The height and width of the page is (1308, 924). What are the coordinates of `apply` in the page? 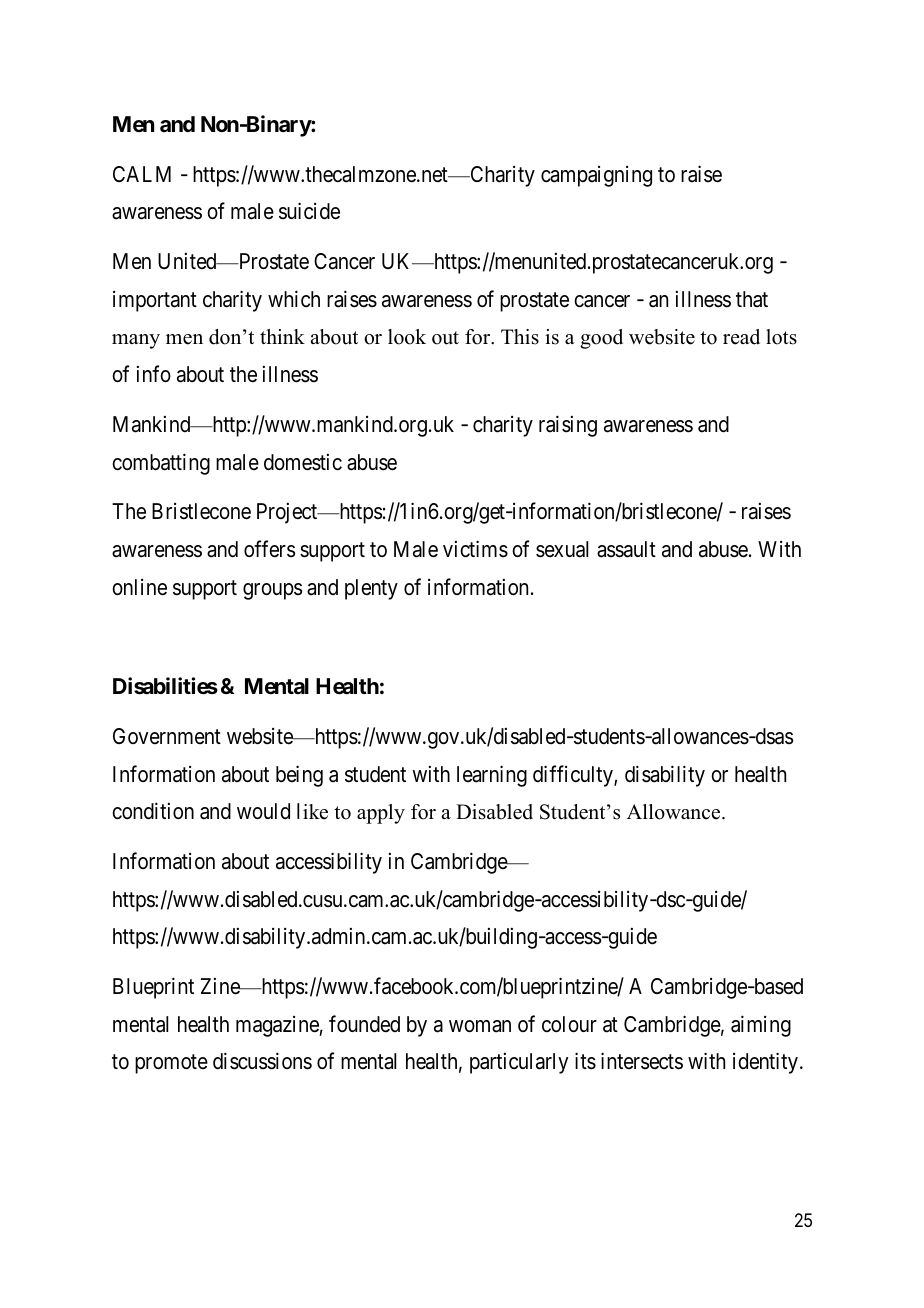 It's located at (381, 814).
